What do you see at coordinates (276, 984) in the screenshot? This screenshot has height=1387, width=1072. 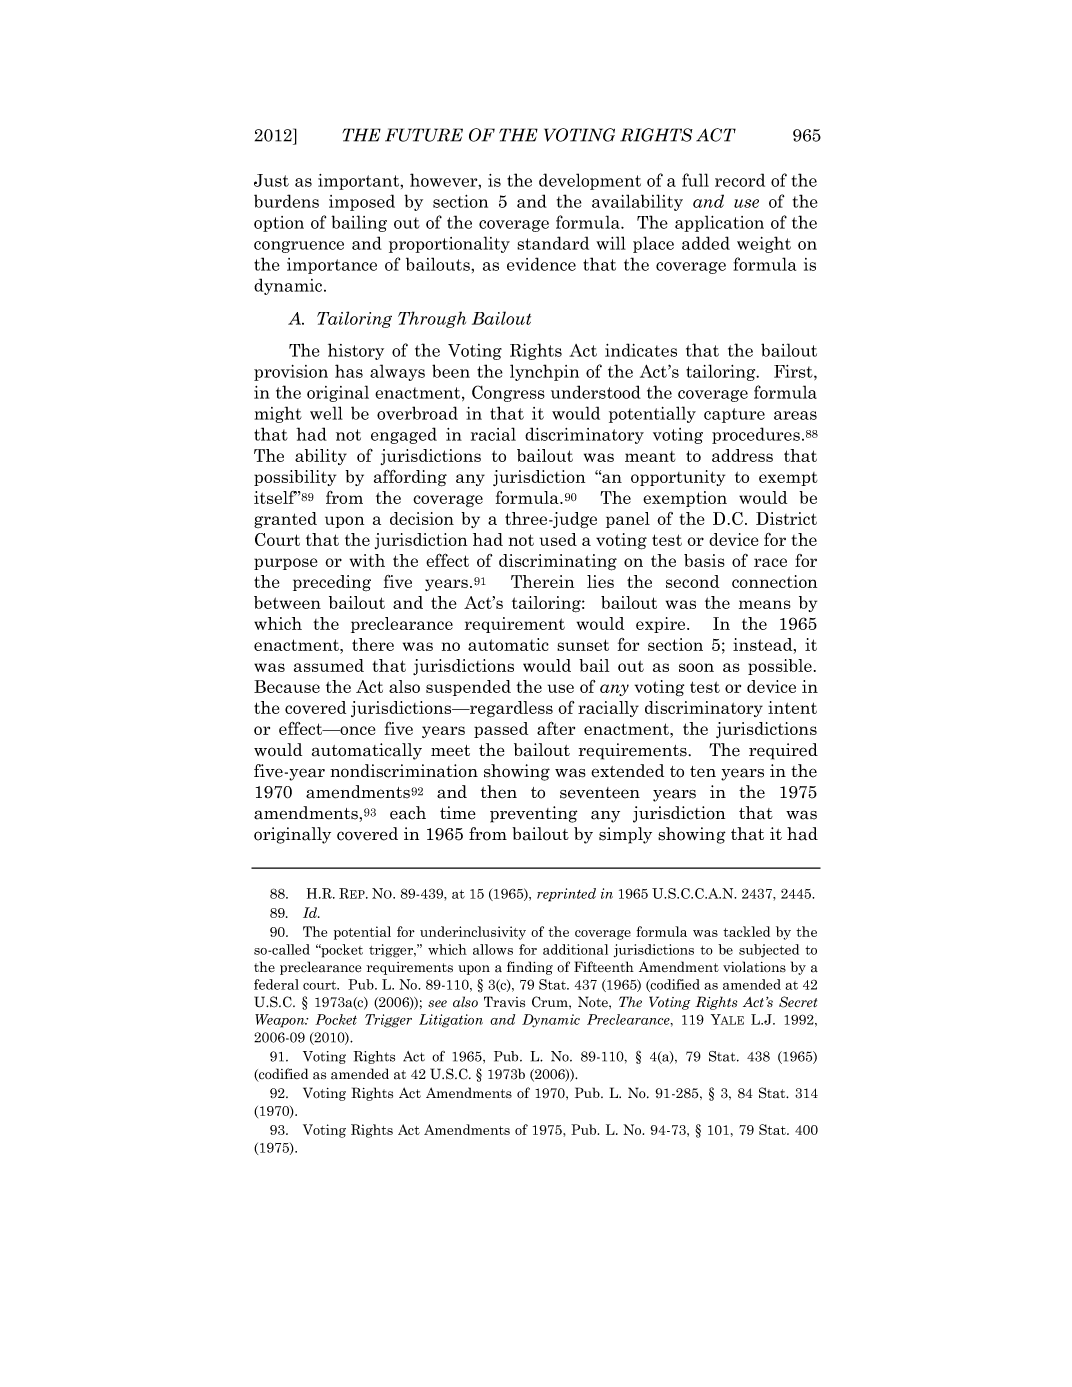 I see `federal` at bounding box center [276, 984].
